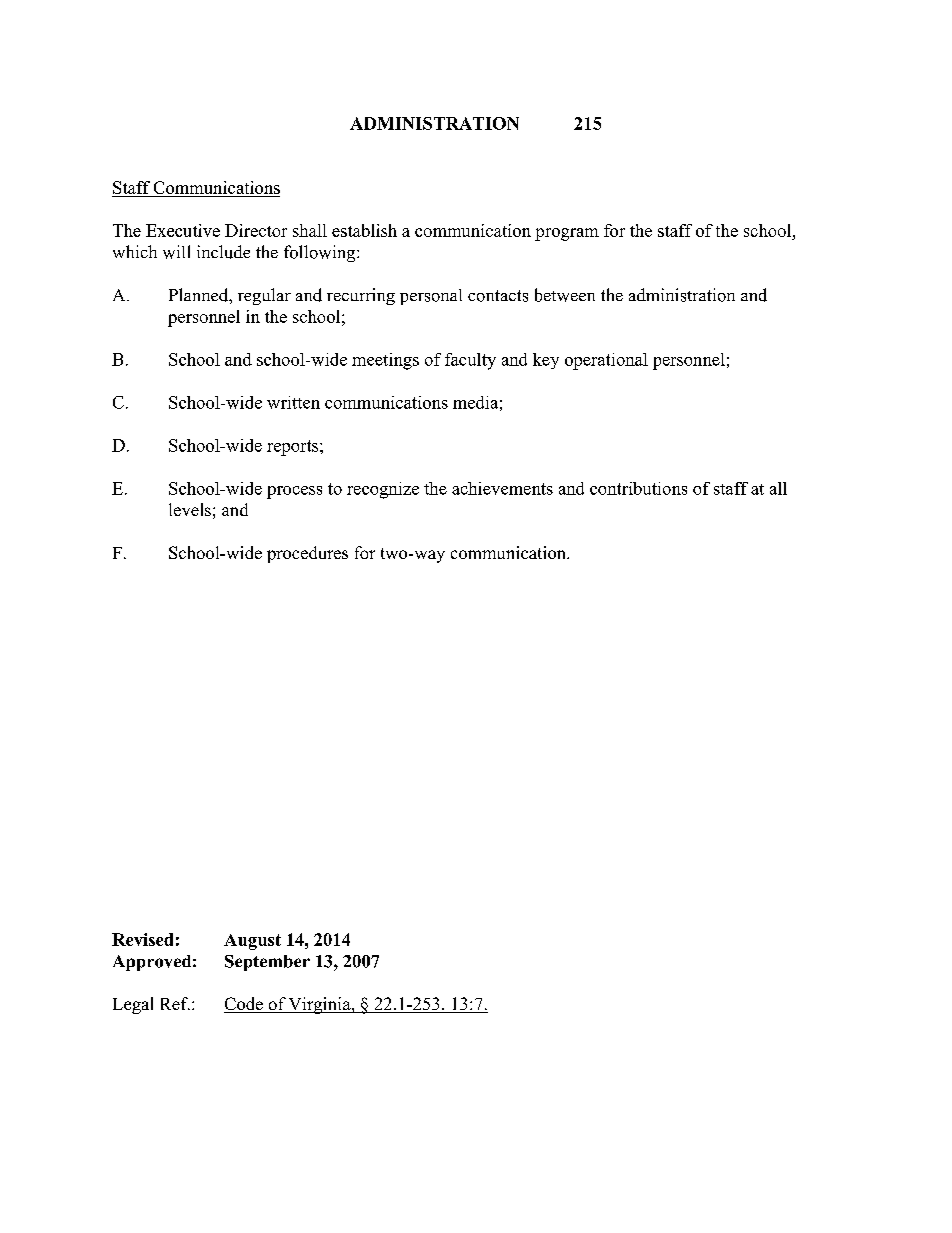  I want to click on establish, so click(364, 230).
